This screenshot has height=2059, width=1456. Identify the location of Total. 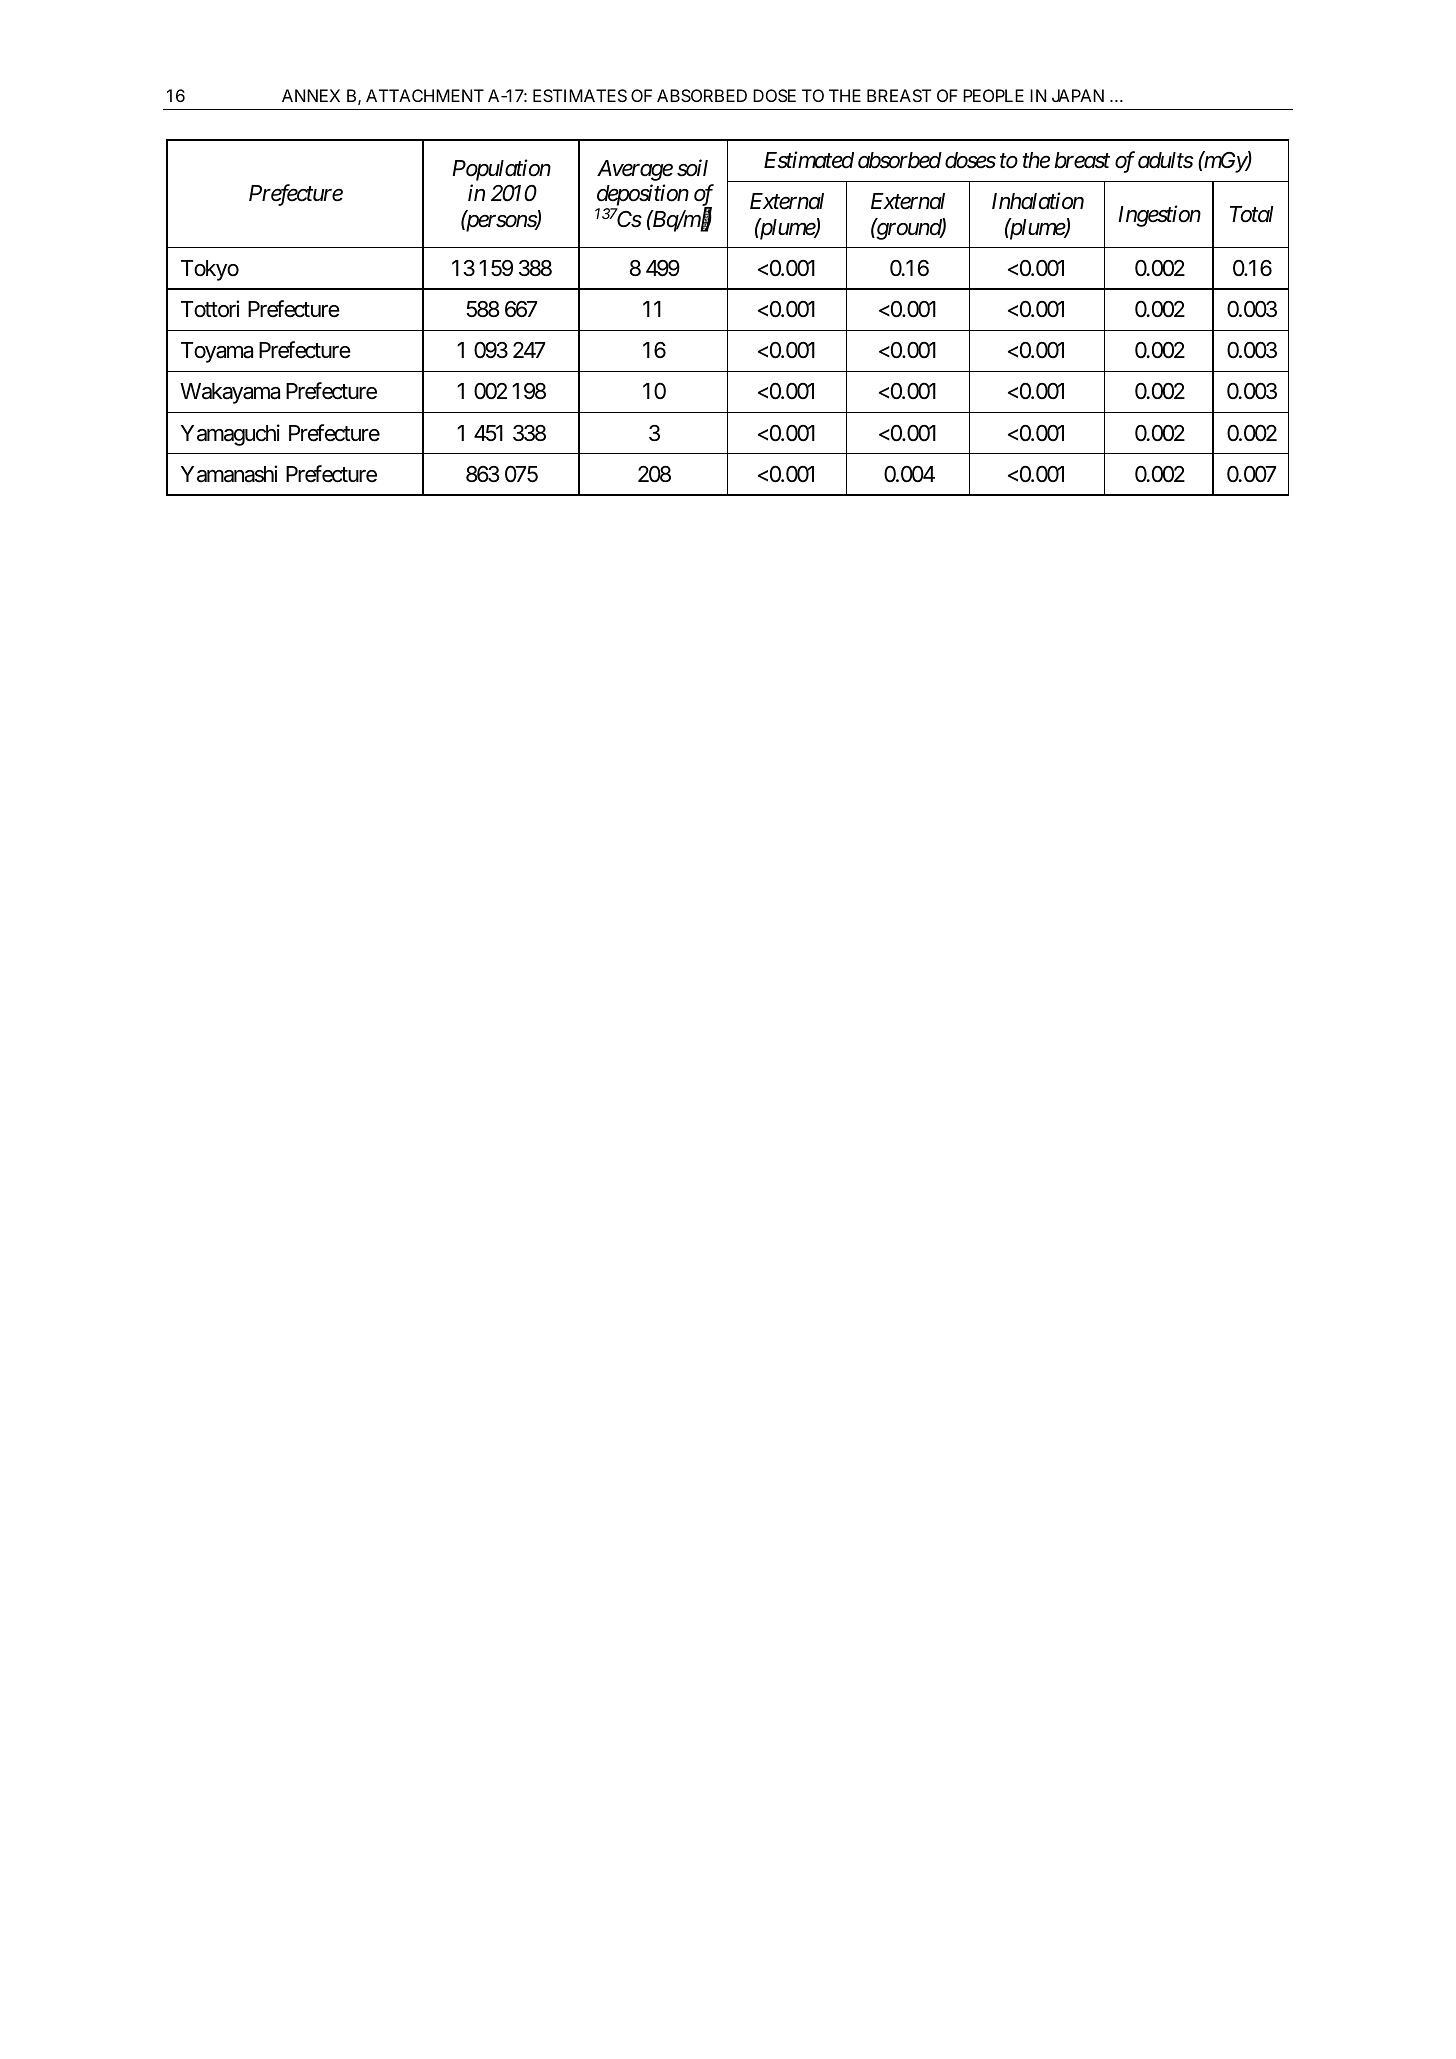
(1252, 214).
